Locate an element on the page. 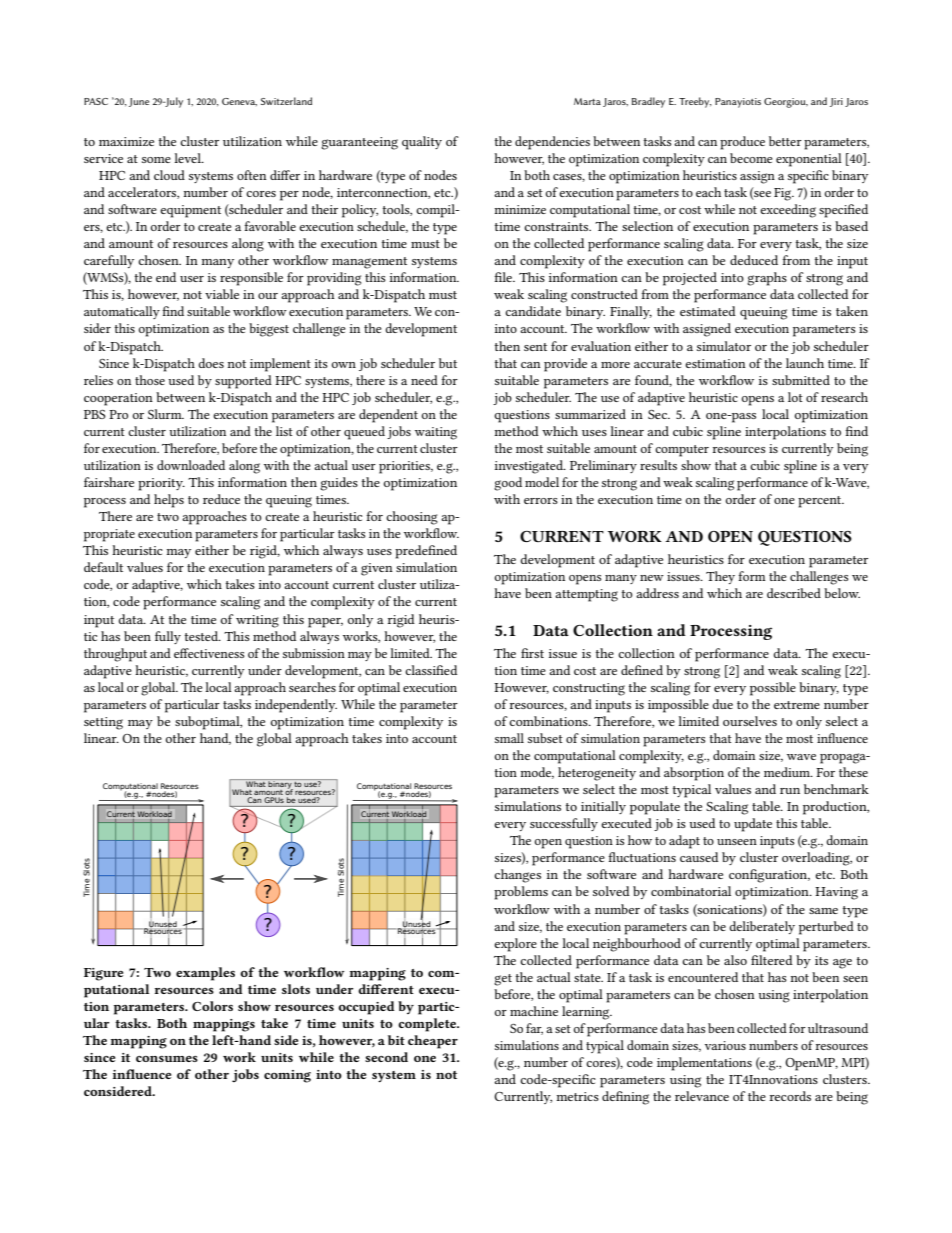 This document has width=952, height=1233. quality is located at coordinates (422, 143).
